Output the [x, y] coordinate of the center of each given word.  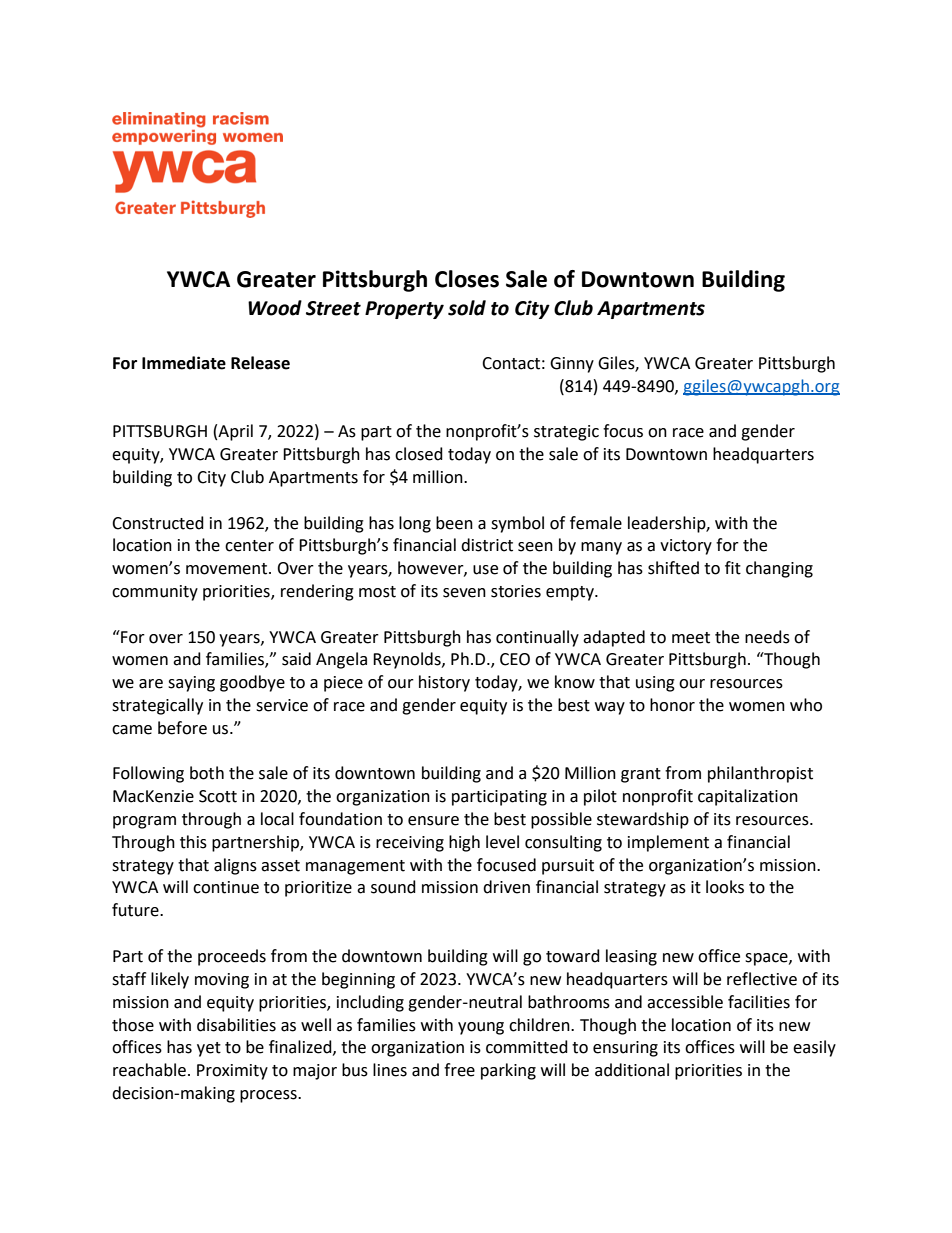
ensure [433, 821]
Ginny [572, 365]
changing [779, 569]
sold [467, 308]
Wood [275, 308]
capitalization [748, 797]
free [459, 1070]
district [487, 545]
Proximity [232, 1072]
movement [228, 569]
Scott [218, 796]
